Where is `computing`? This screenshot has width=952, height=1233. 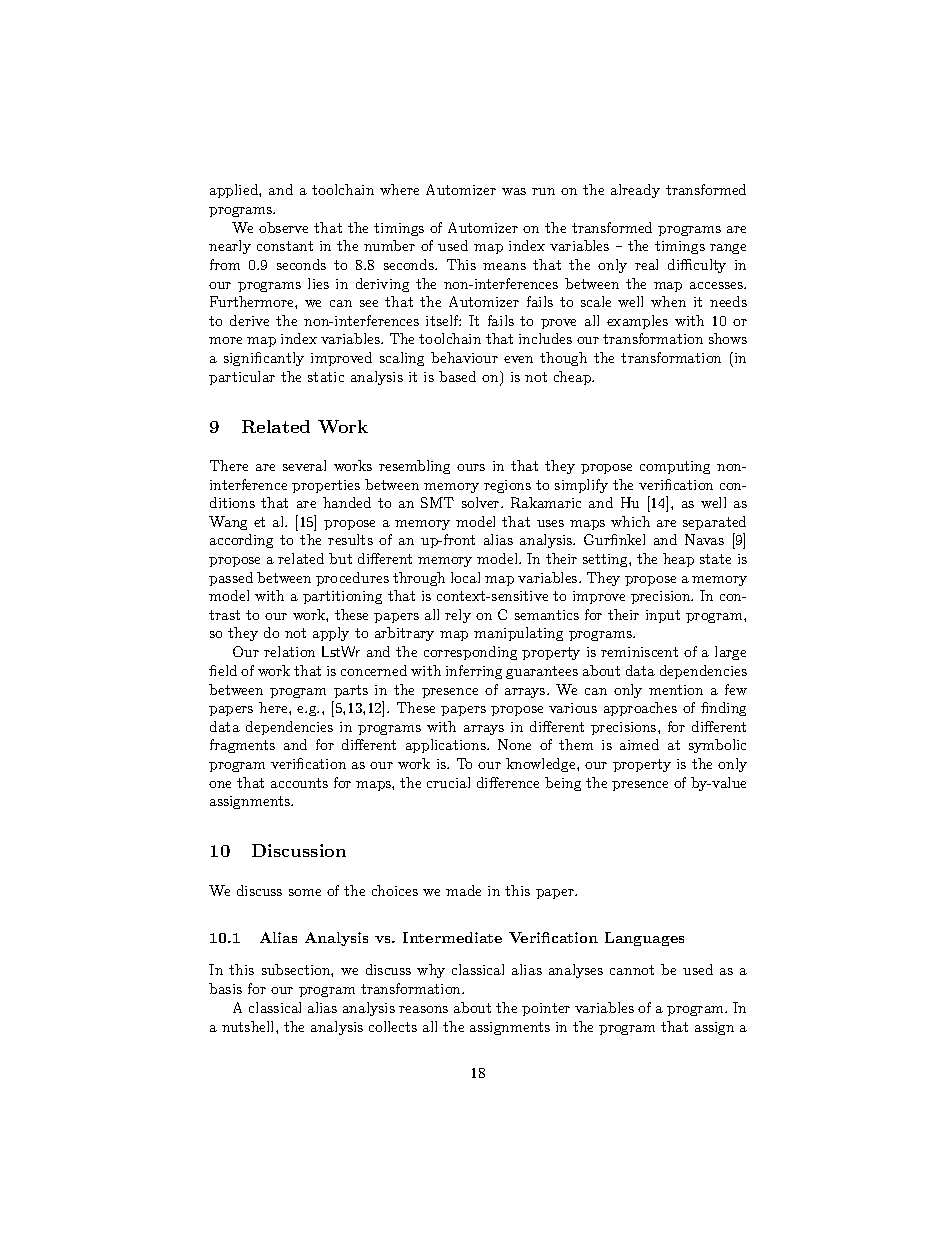
computing is located at coordinates (675, 467).
